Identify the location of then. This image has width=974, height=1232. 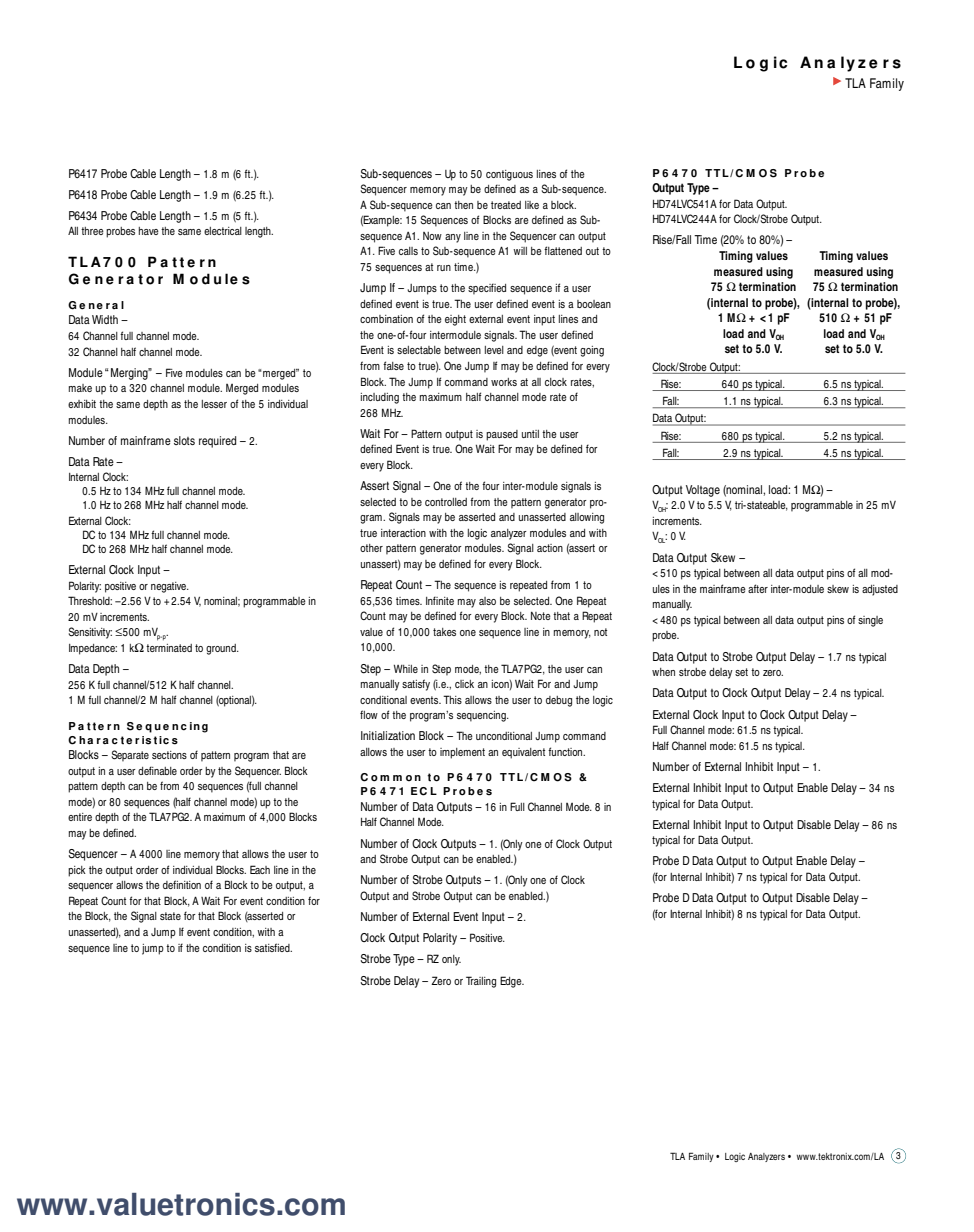
(463, 205).
